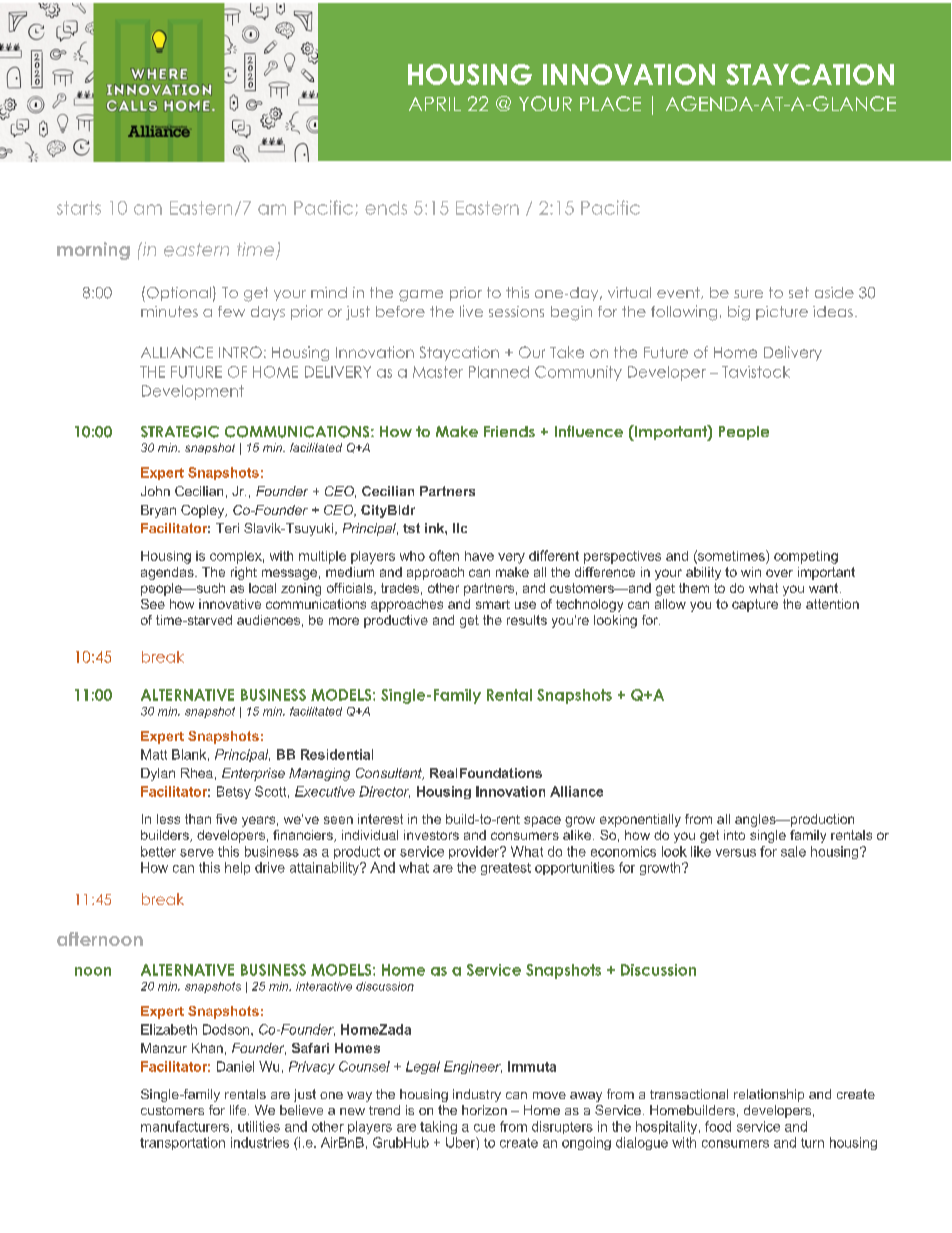 The image size is (952, 1233). Describe the element at coordinates (435, 104) in the document. I see `APRIL` at that location.
